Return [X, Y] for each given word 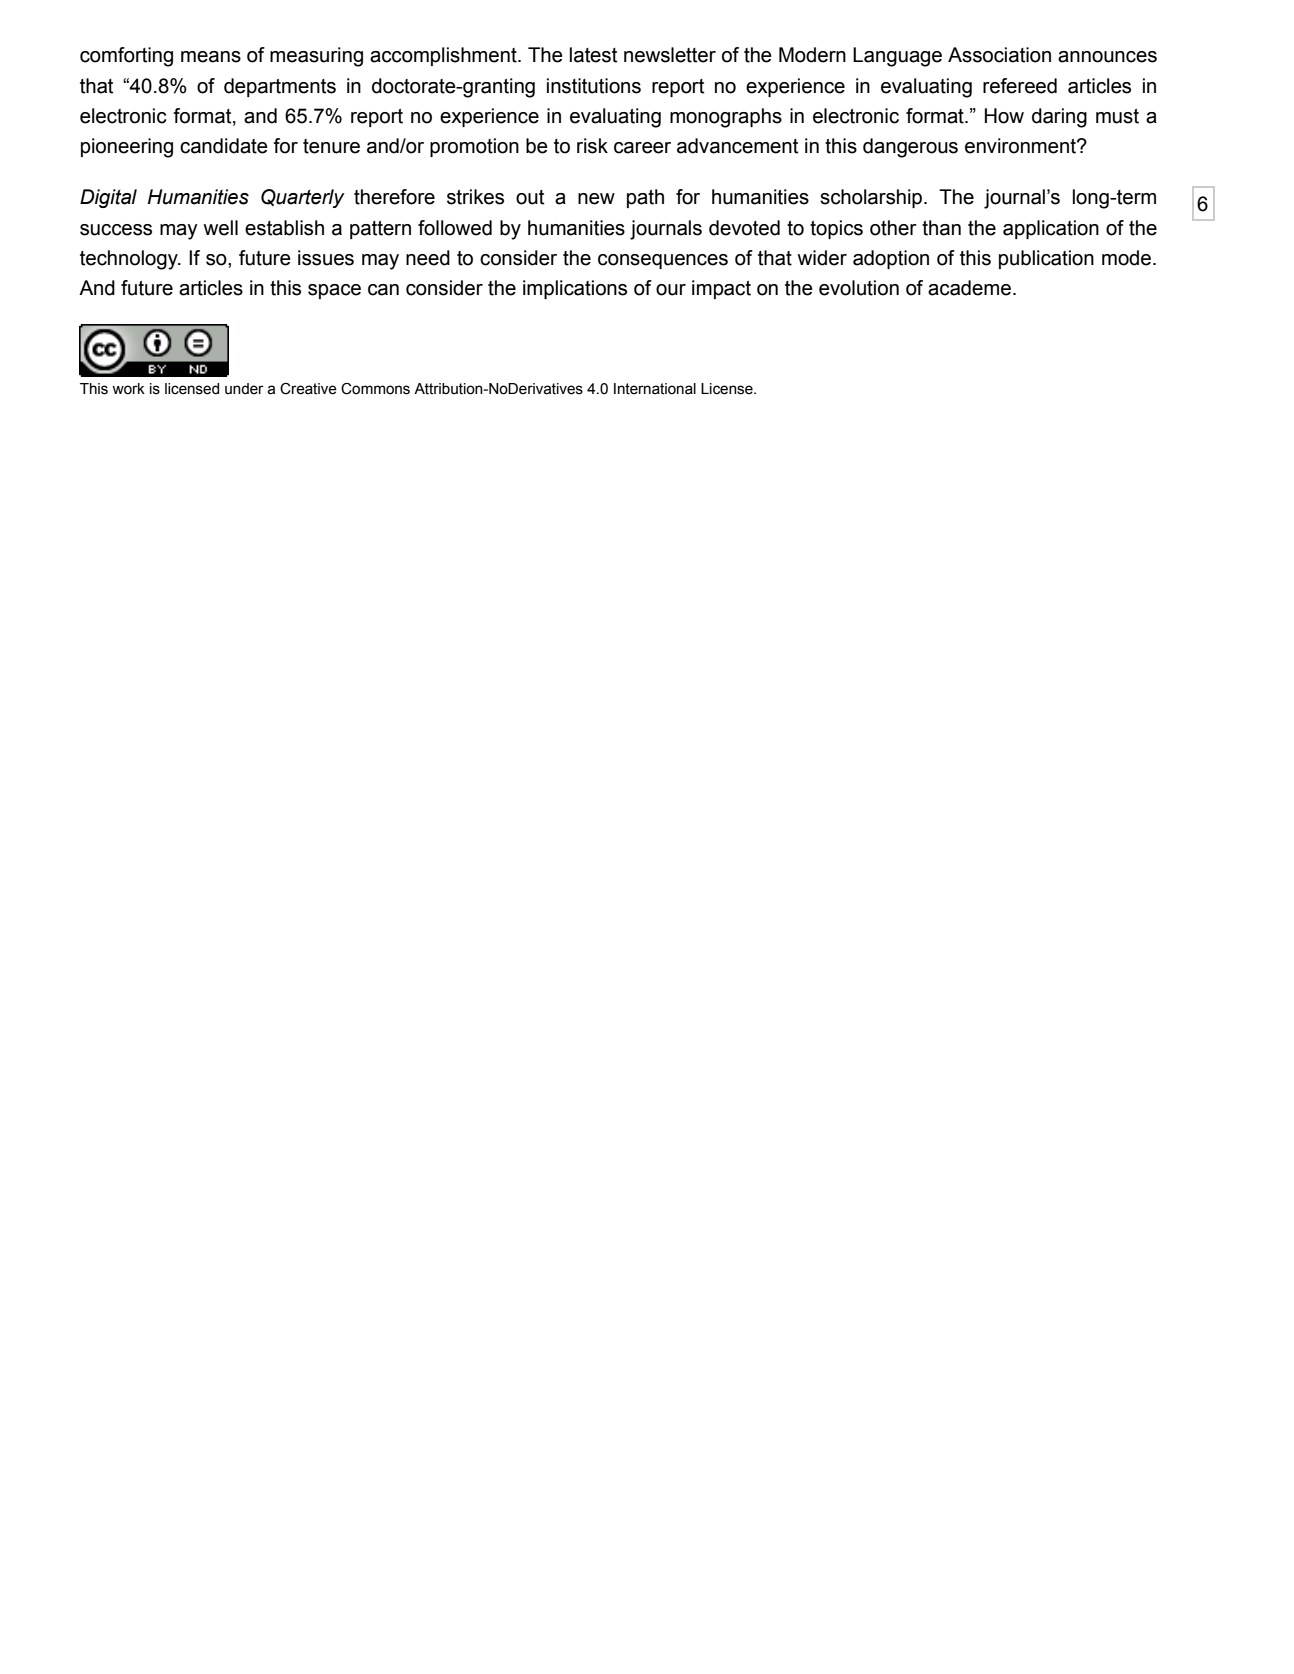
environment [1021, 146]
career [642, 148]
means [211, 57]
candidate [224, 146]
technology [130, 260]
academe [969, 288]
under [244, 389]
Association [999, 55]
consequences [663, 261]
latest [593, 55]
